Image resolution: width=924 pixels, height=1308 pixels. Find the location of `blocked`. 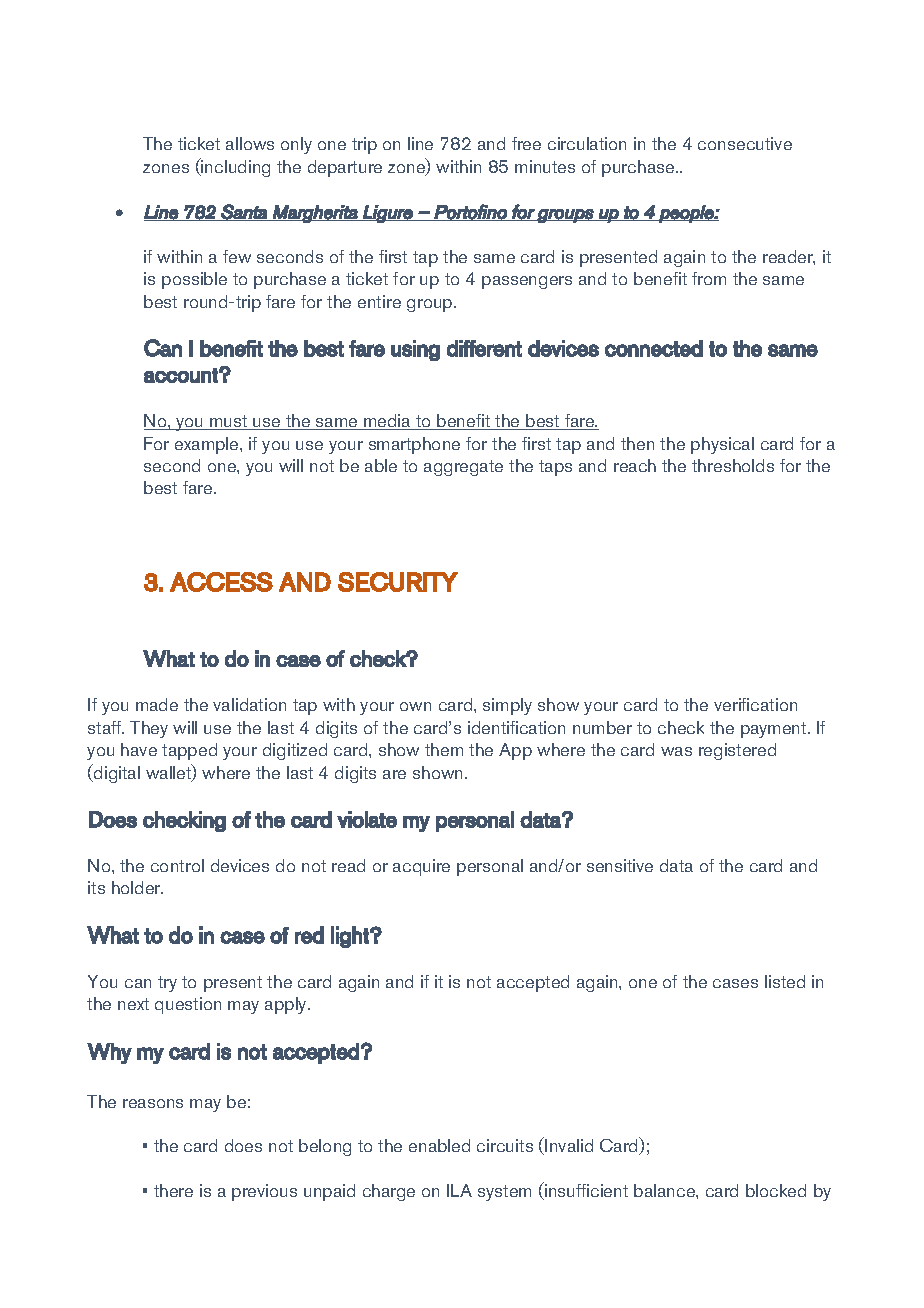

blocked is located at coordinates (776, 1190).
